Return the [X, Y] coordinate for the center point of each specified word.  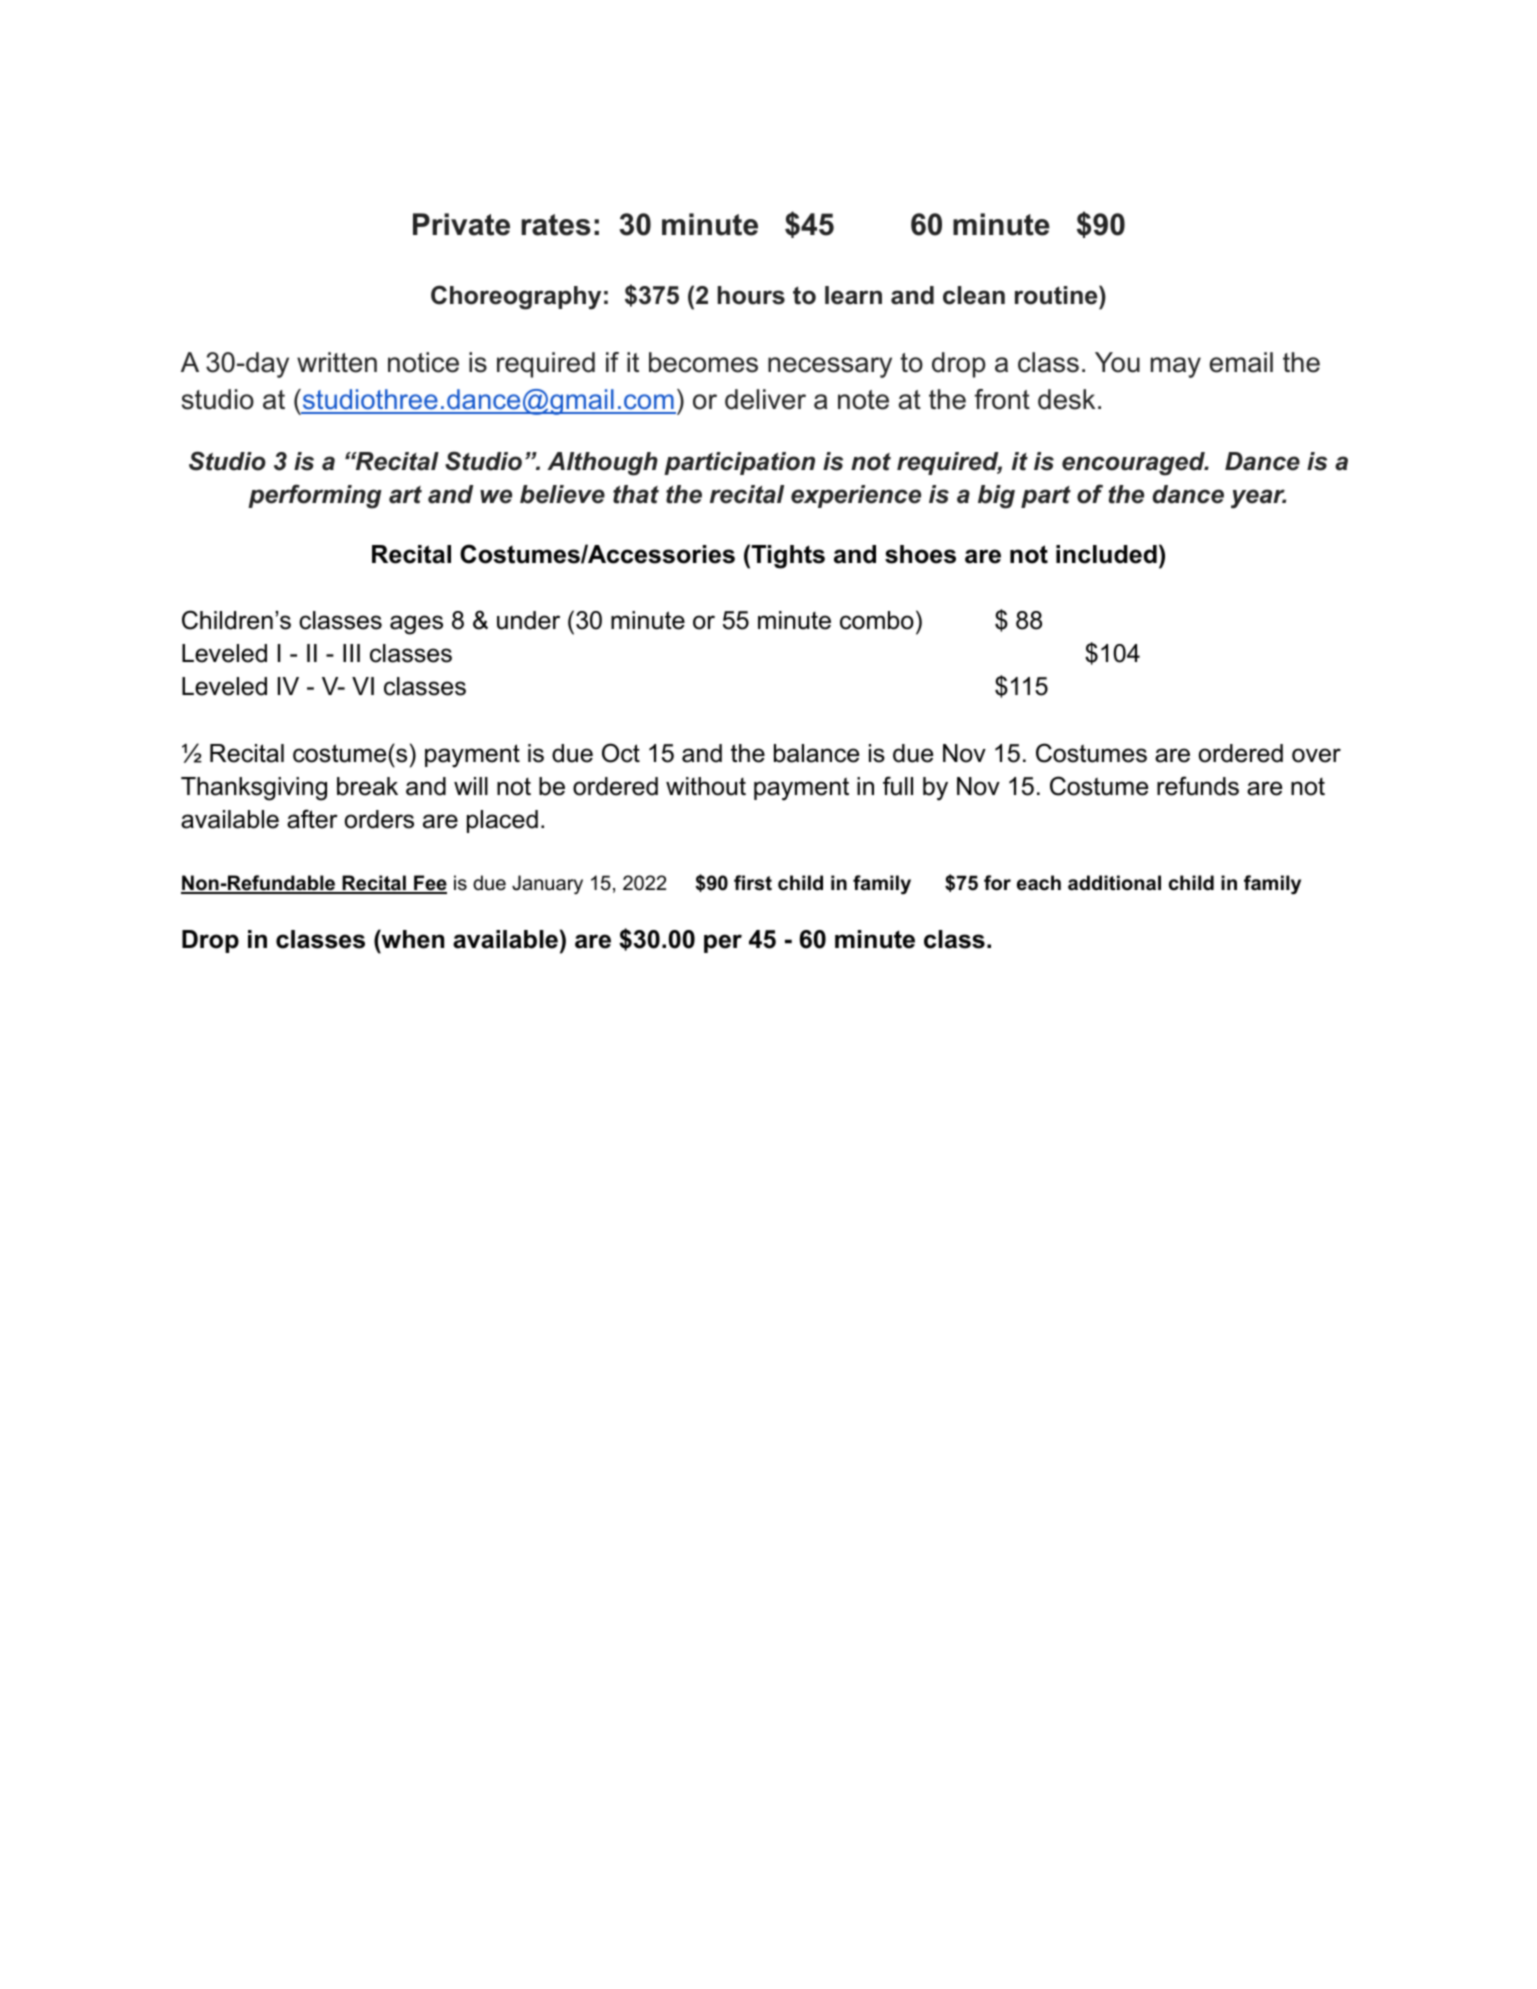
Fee [429, 884]
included [1106, 554]
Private [461, 224]
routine [1057, 295]
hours [751, 295]
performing [315, 496]
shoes [920, 554]
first [753, 883]
